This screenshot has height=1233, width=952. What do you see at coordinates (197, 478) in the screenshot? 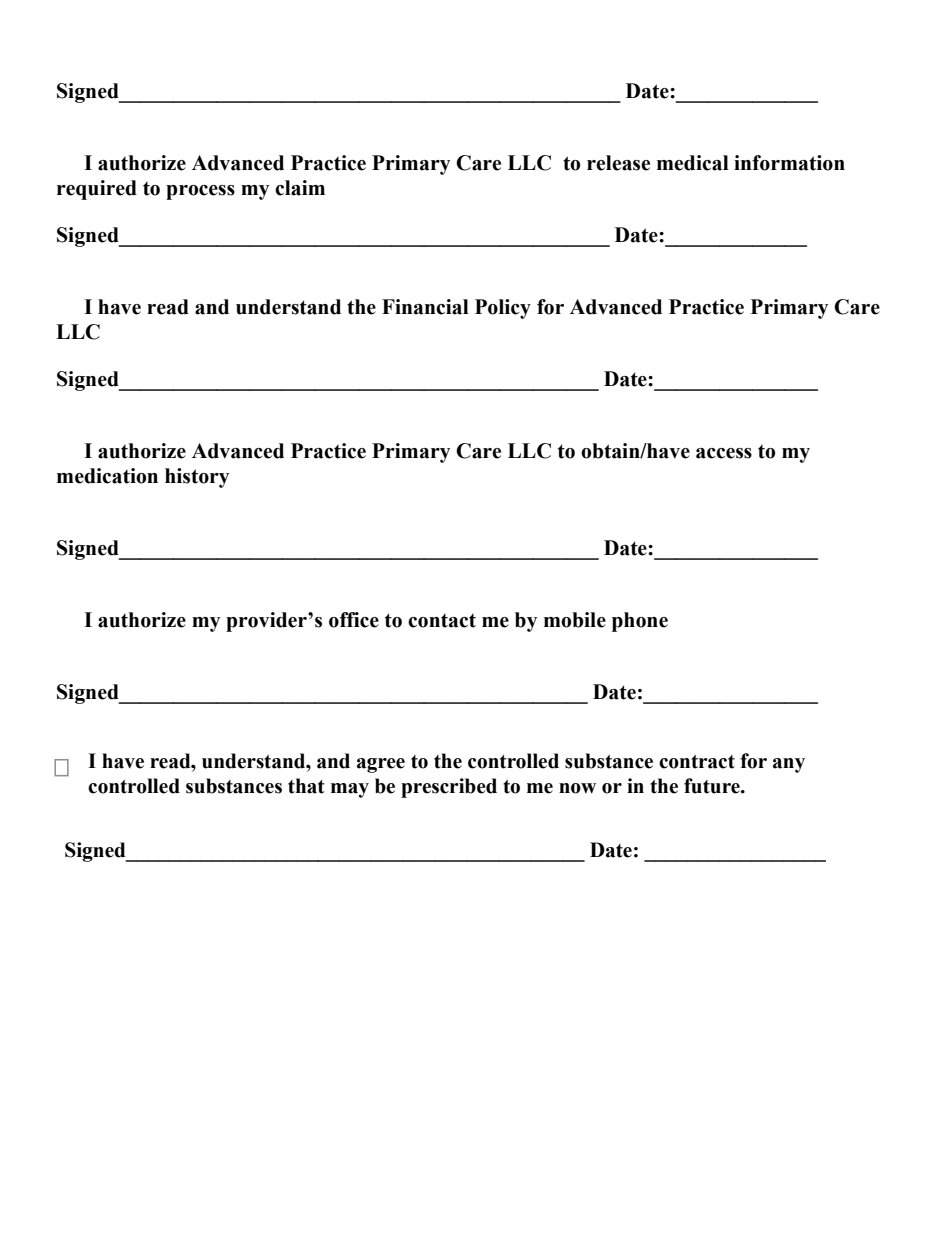
I see `history` at bounding box center [197, 478].
